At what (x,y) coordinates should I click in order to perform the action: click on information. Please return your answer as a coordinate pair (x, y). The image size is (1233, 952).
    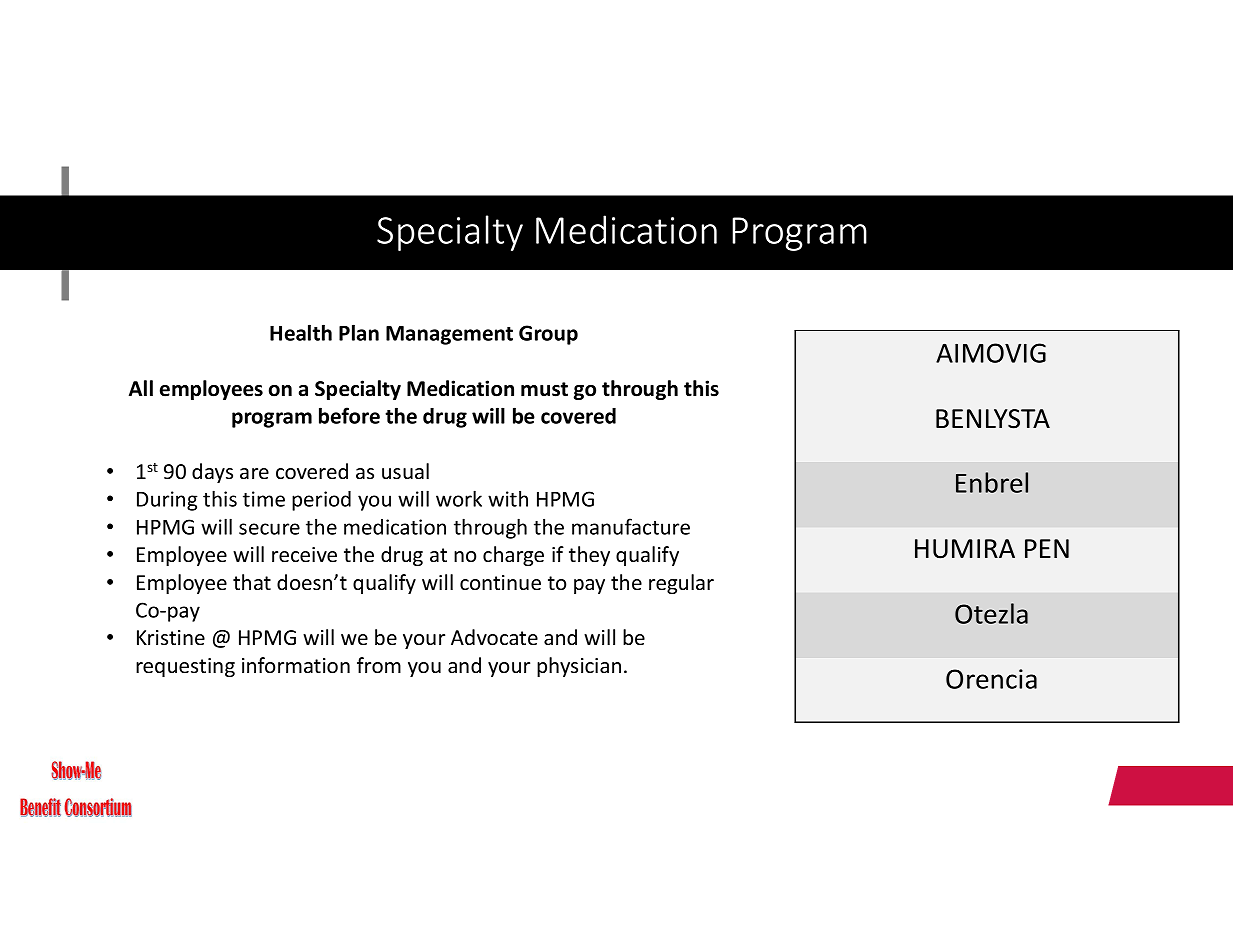
    Looking at the image, I should click on (296, 665).
